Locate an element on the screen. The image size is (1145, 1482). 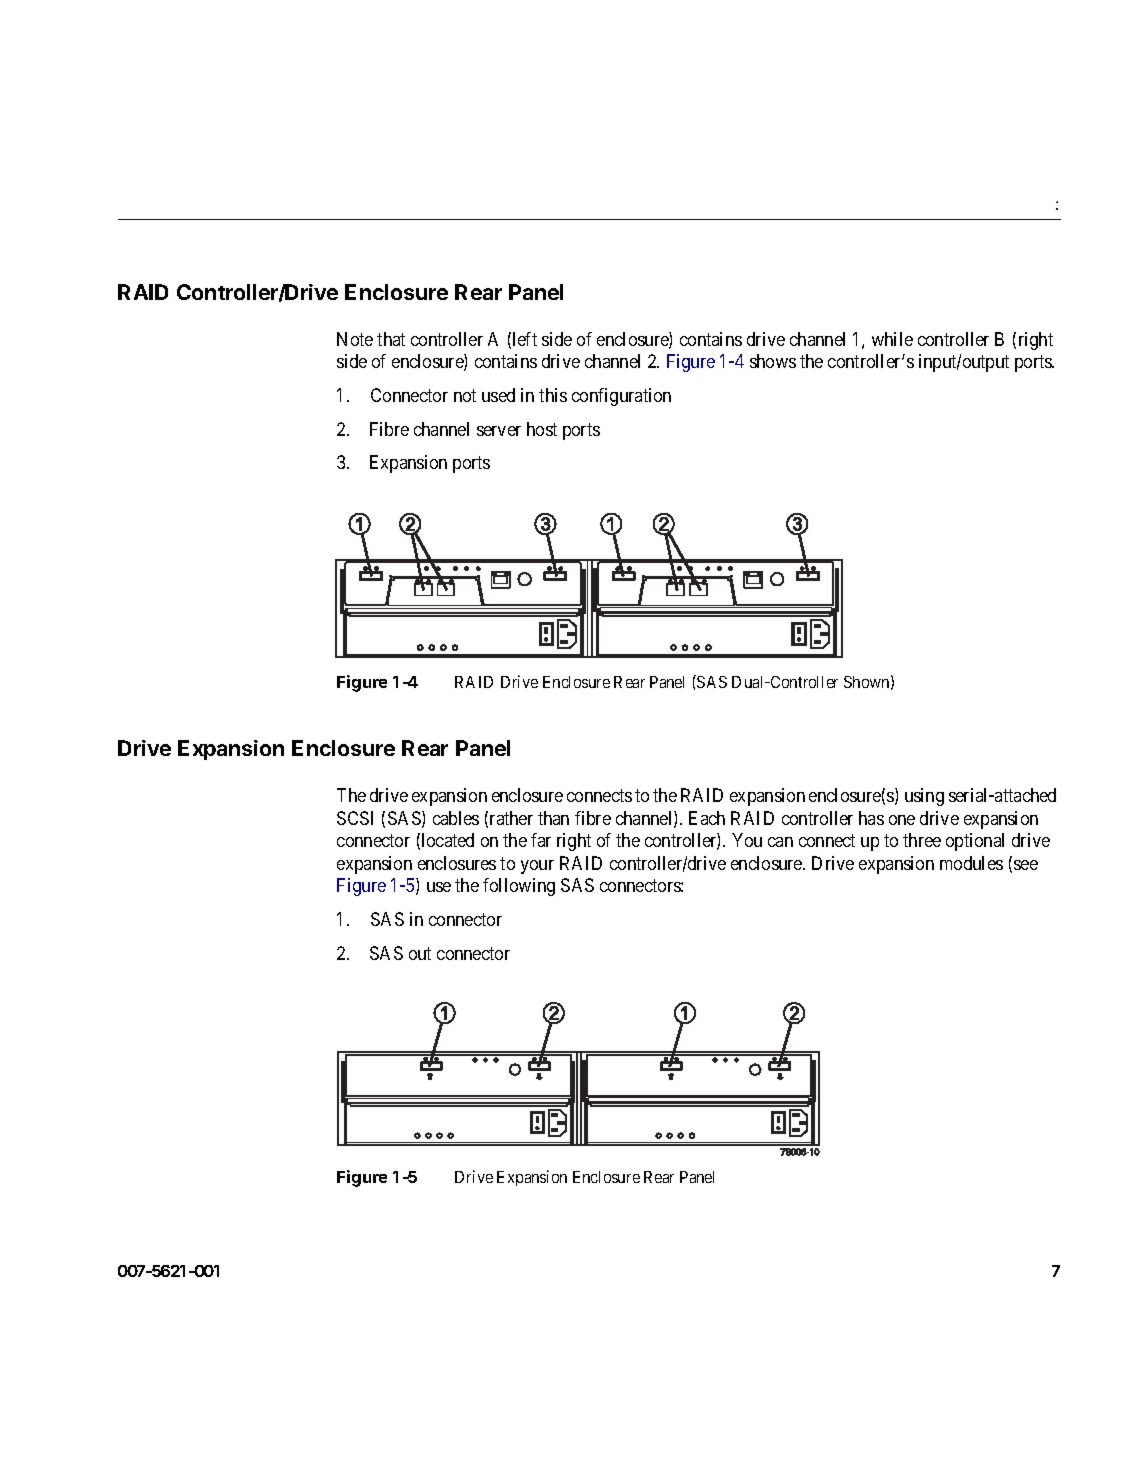
that is located at coordinates (391, 339).
